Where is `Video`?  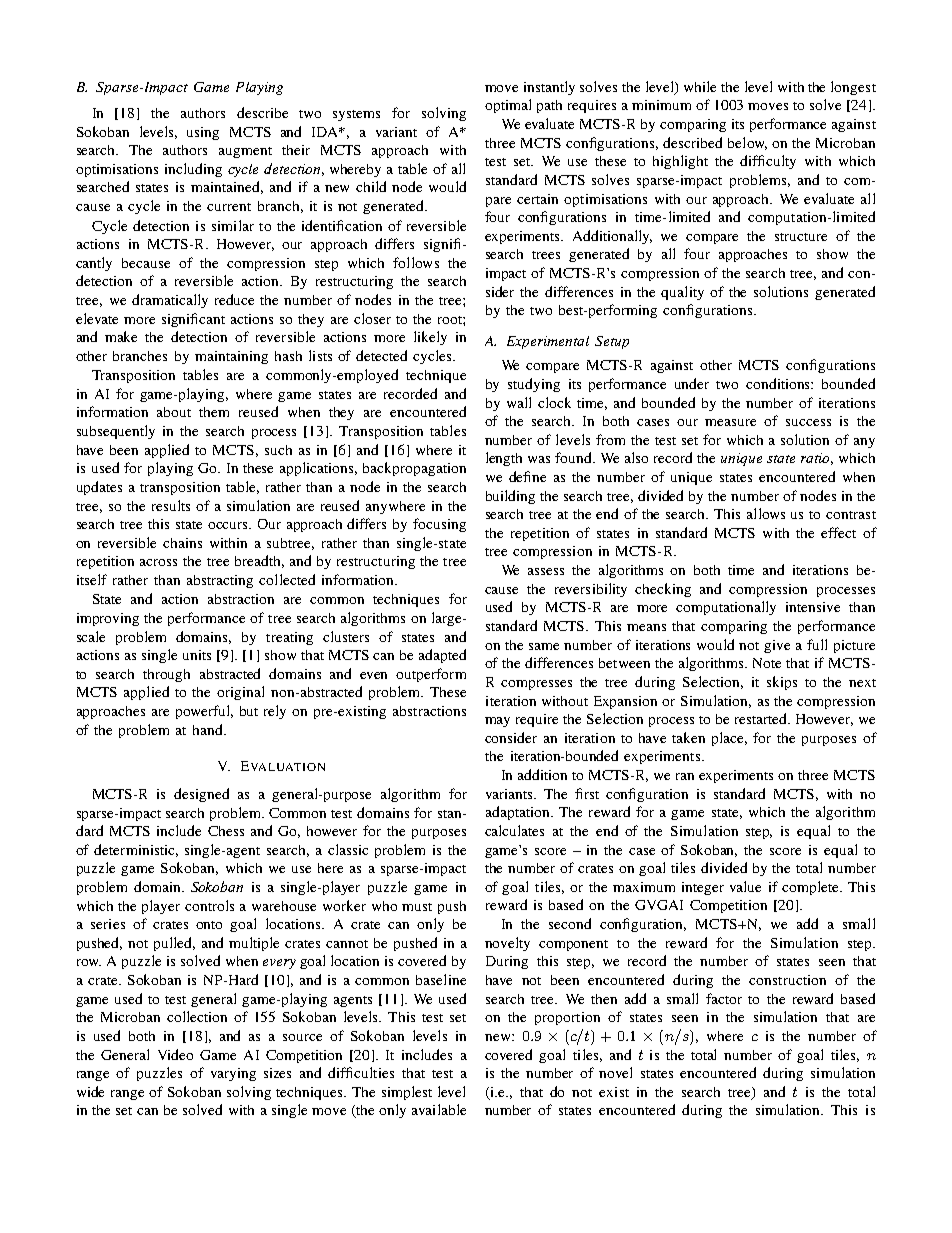
Video is located at coordinates (175, 1054).
